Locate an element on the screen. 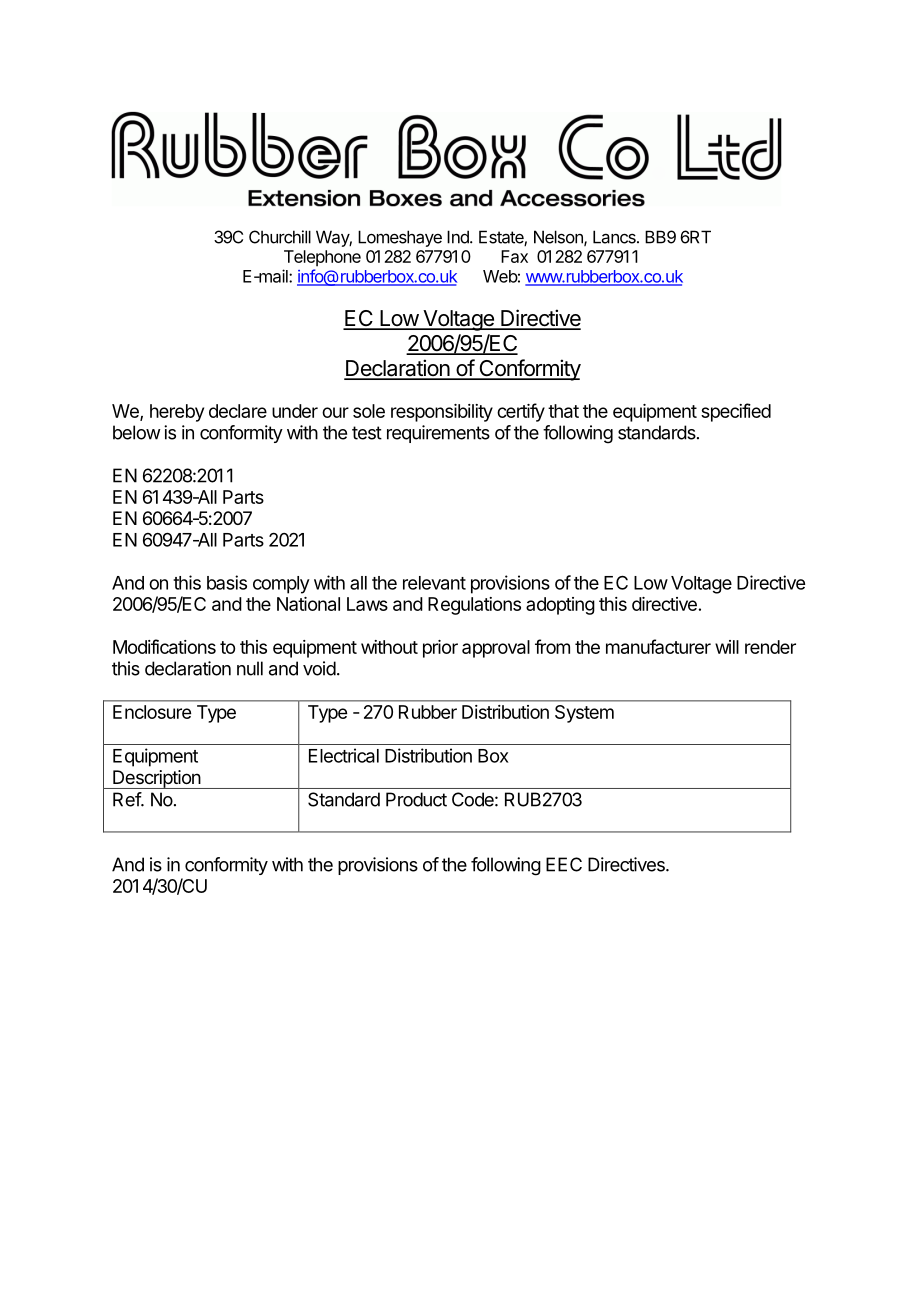  Product is located at coordinates (416, 799).
